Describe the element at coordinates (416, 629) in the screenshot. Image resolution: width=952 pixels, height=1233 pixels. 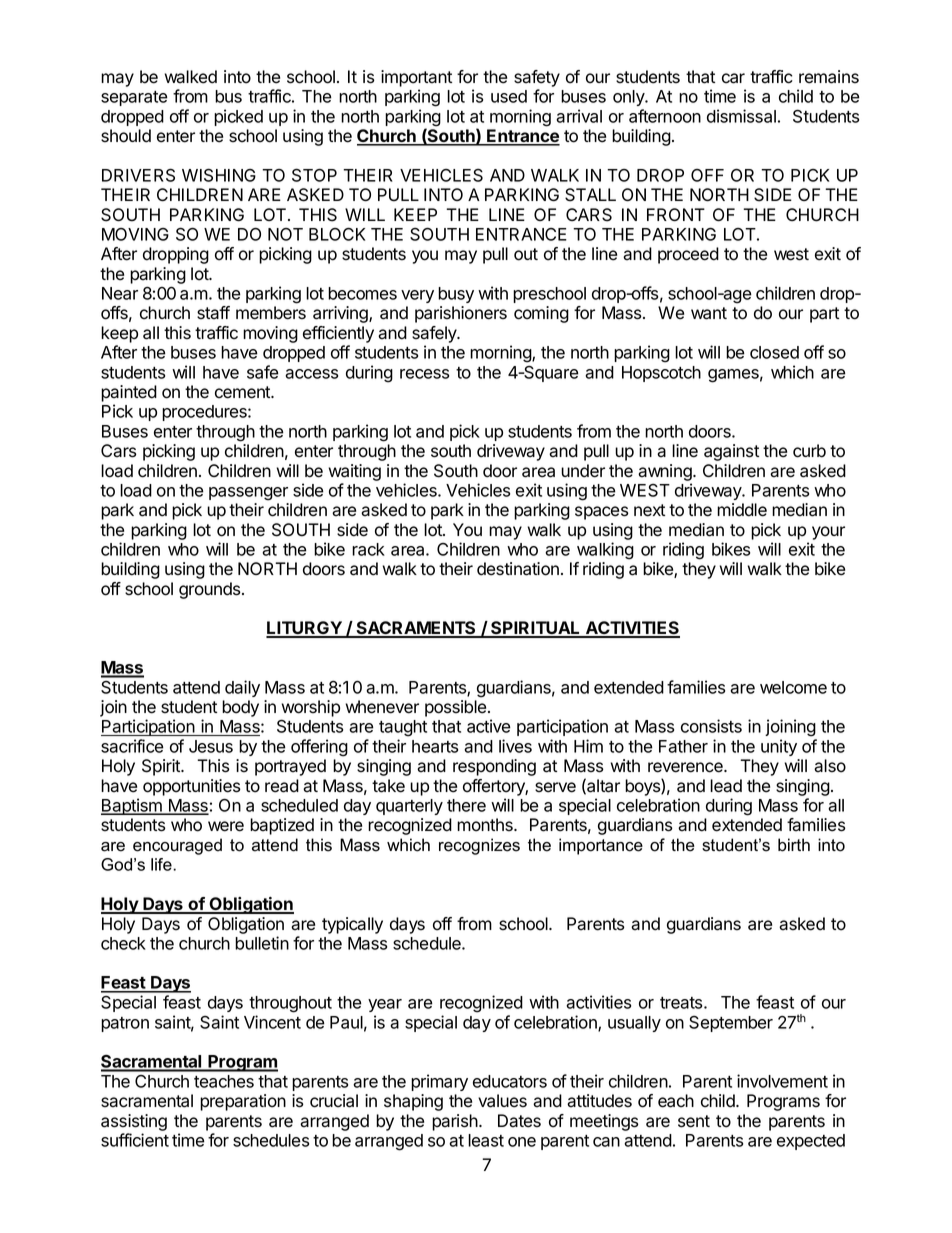
I see `SACRAMENTS` at that location.
